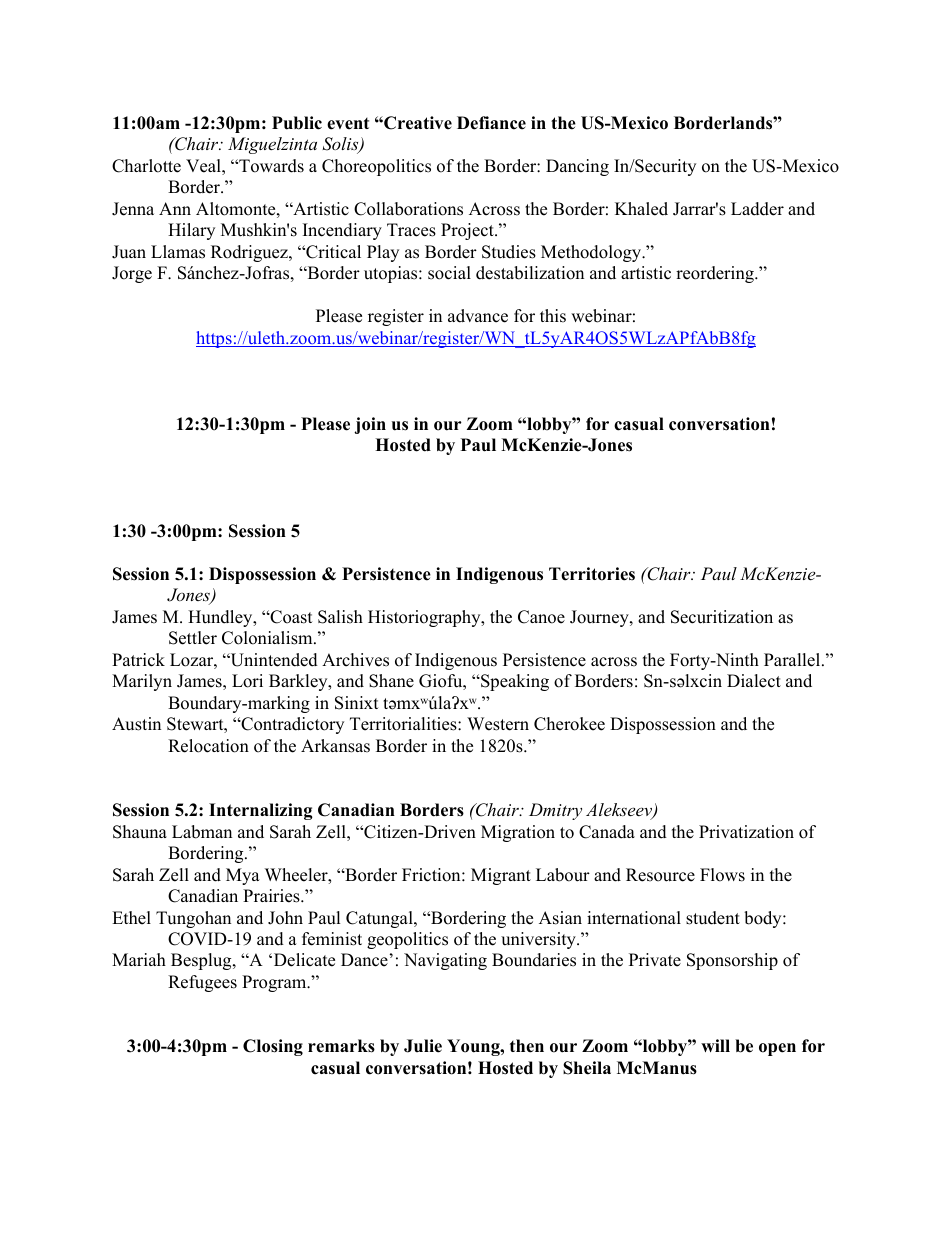  Describe the element at coordinates (208, 746) in the screenshot. I see `Relocation` at that location.
